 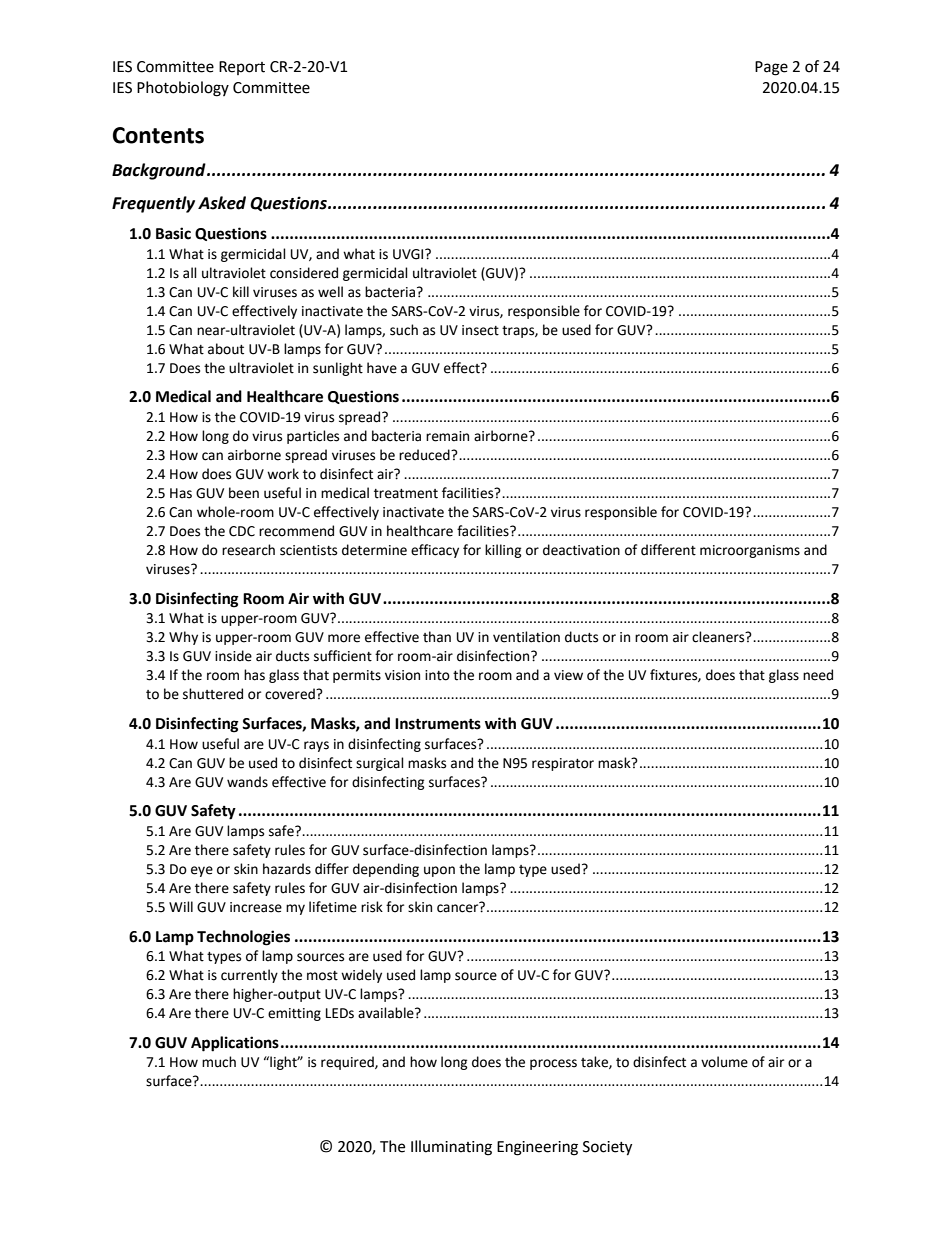 I want to click on considered, so click(x=304, y=273).
